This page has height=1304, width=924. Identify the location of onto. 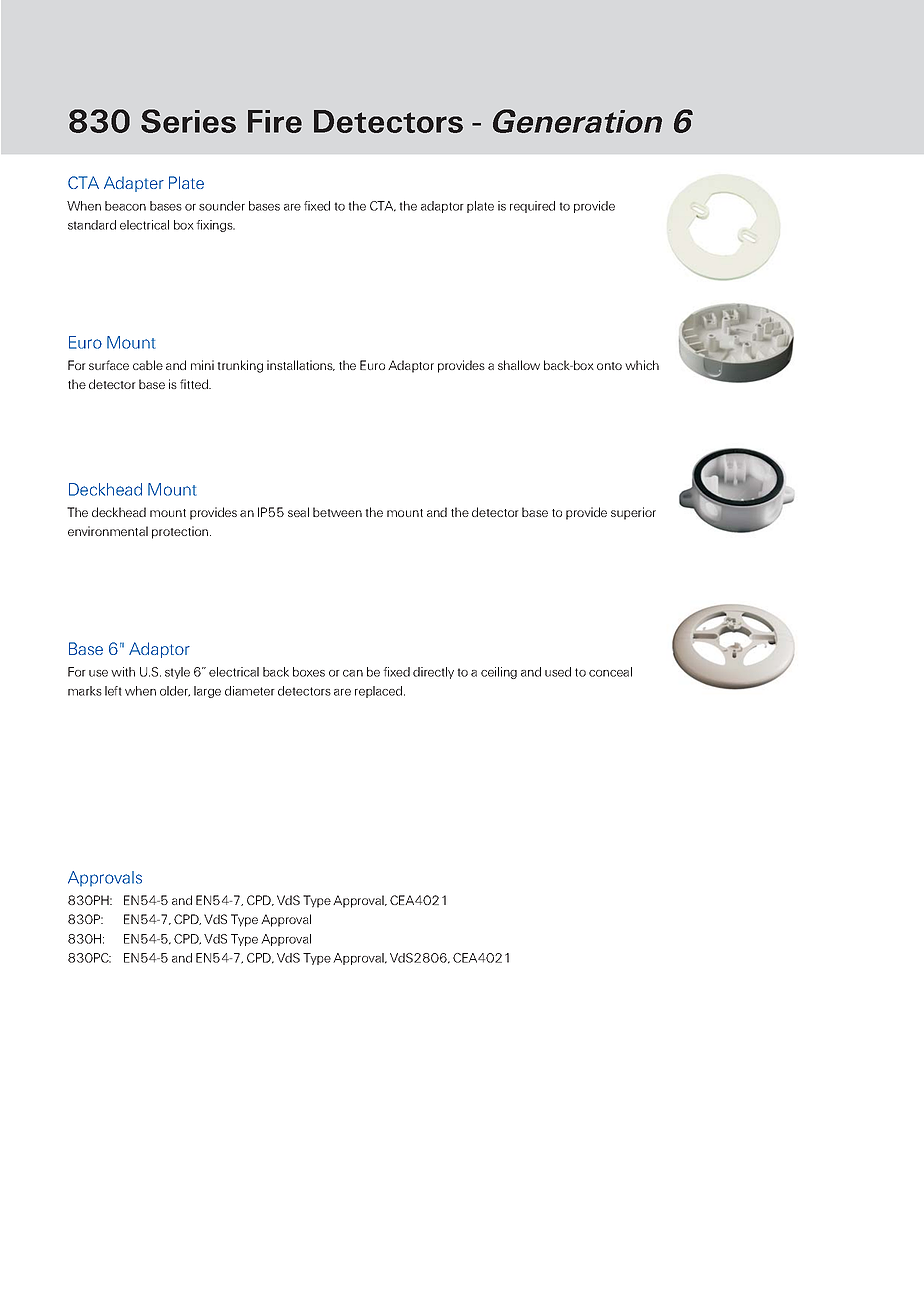
(609, 366).
